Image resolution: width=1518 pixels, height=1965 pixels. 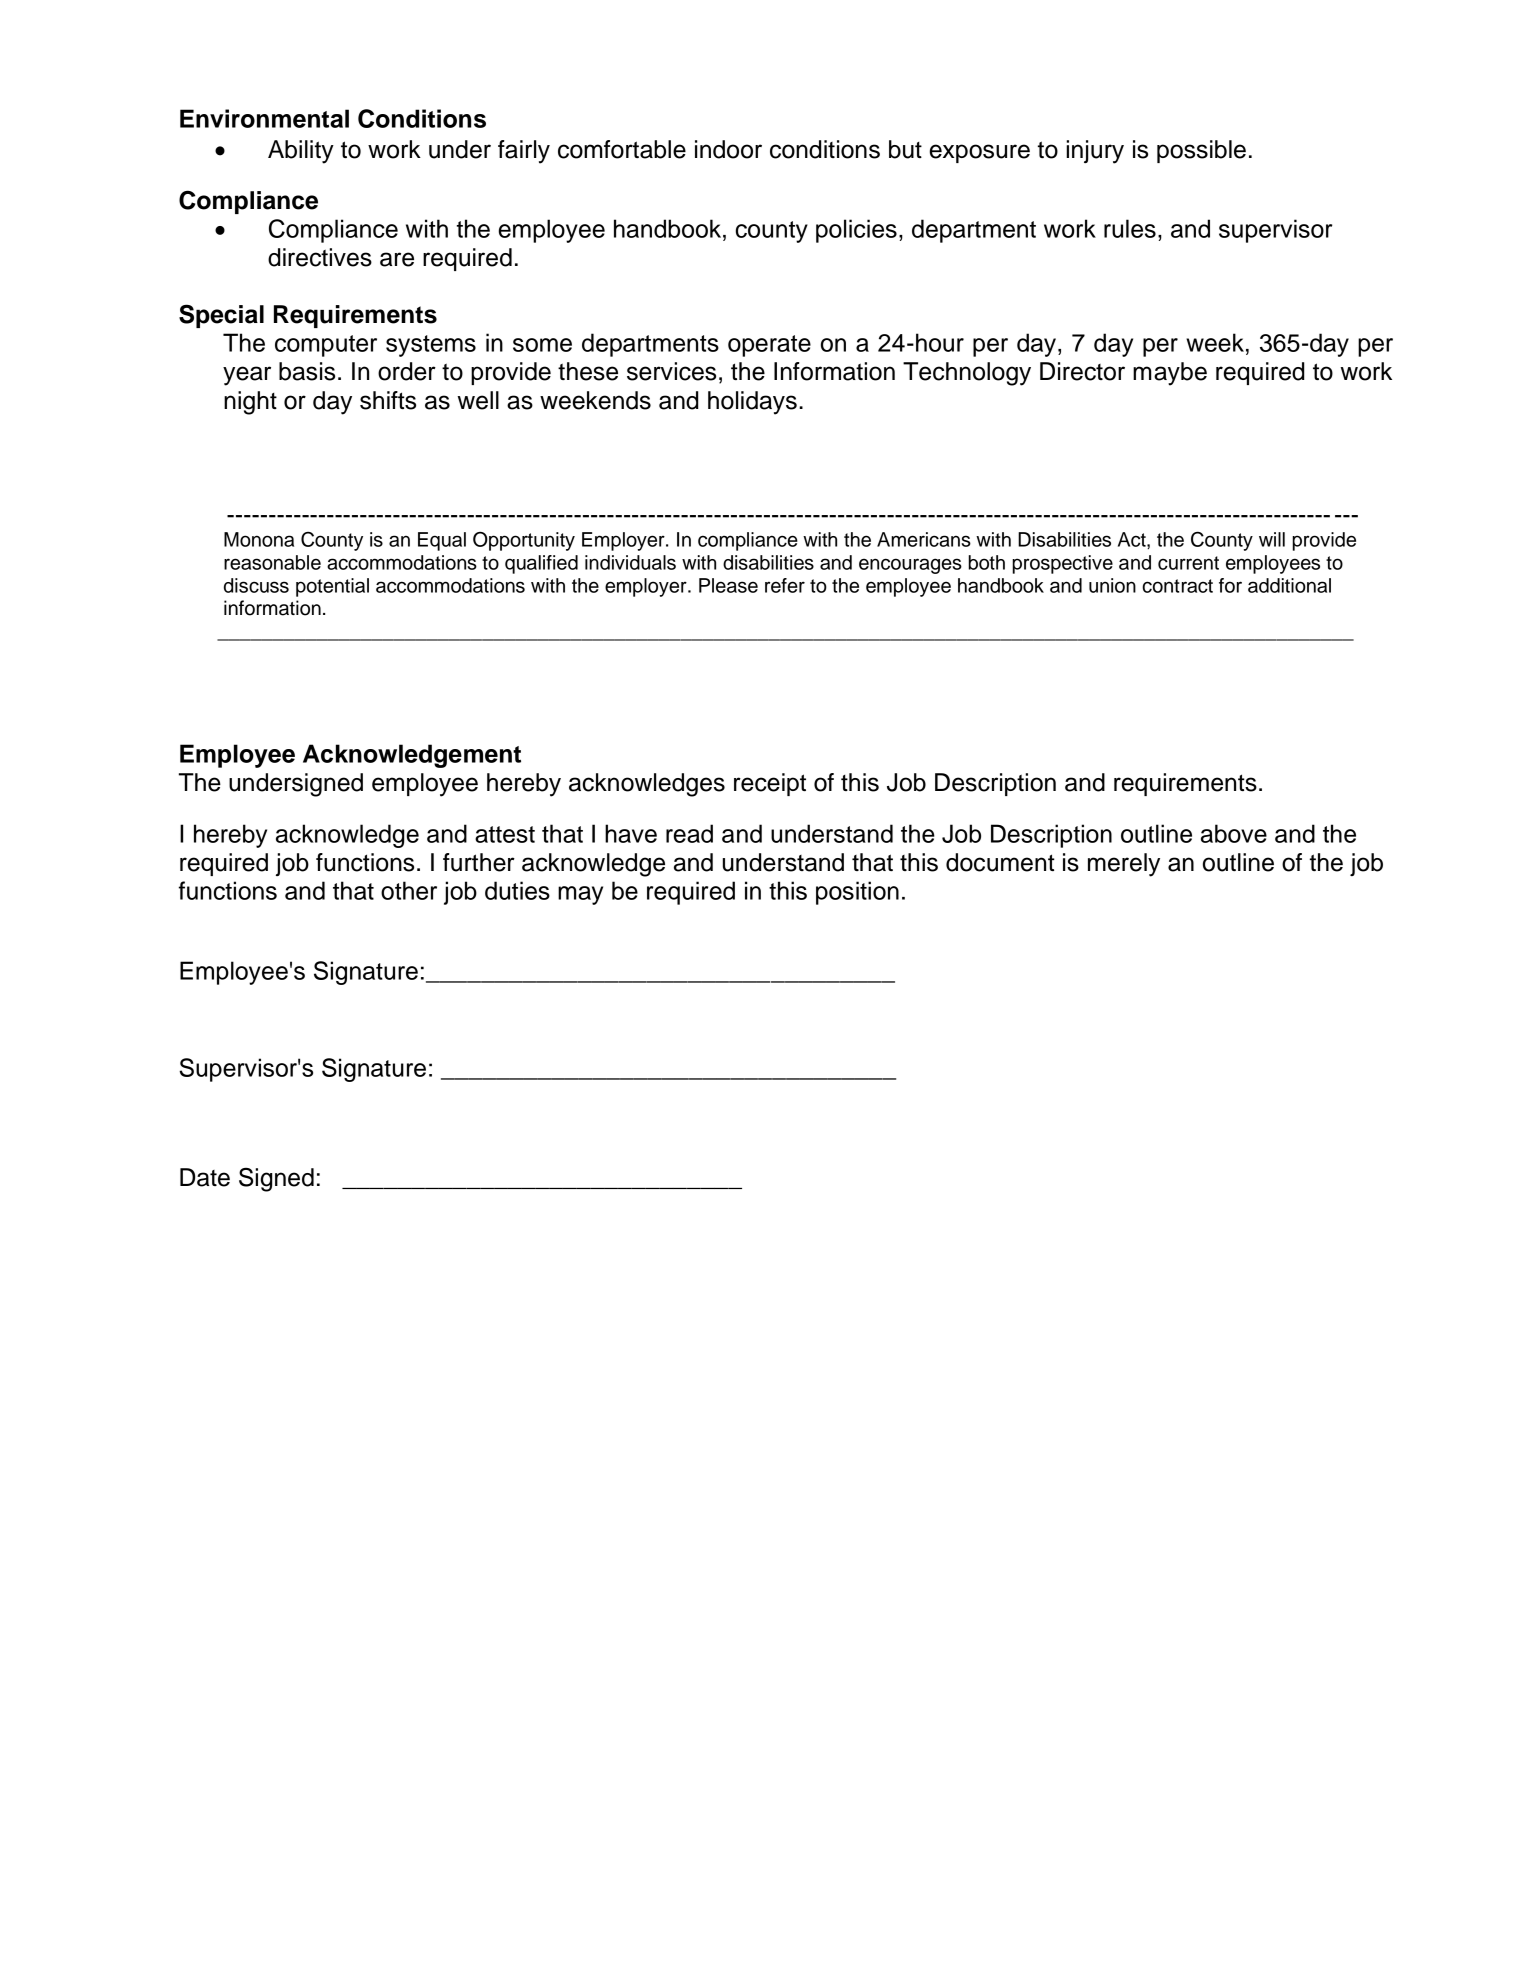 I want to click on shifts, so click(x=388, y=400).
